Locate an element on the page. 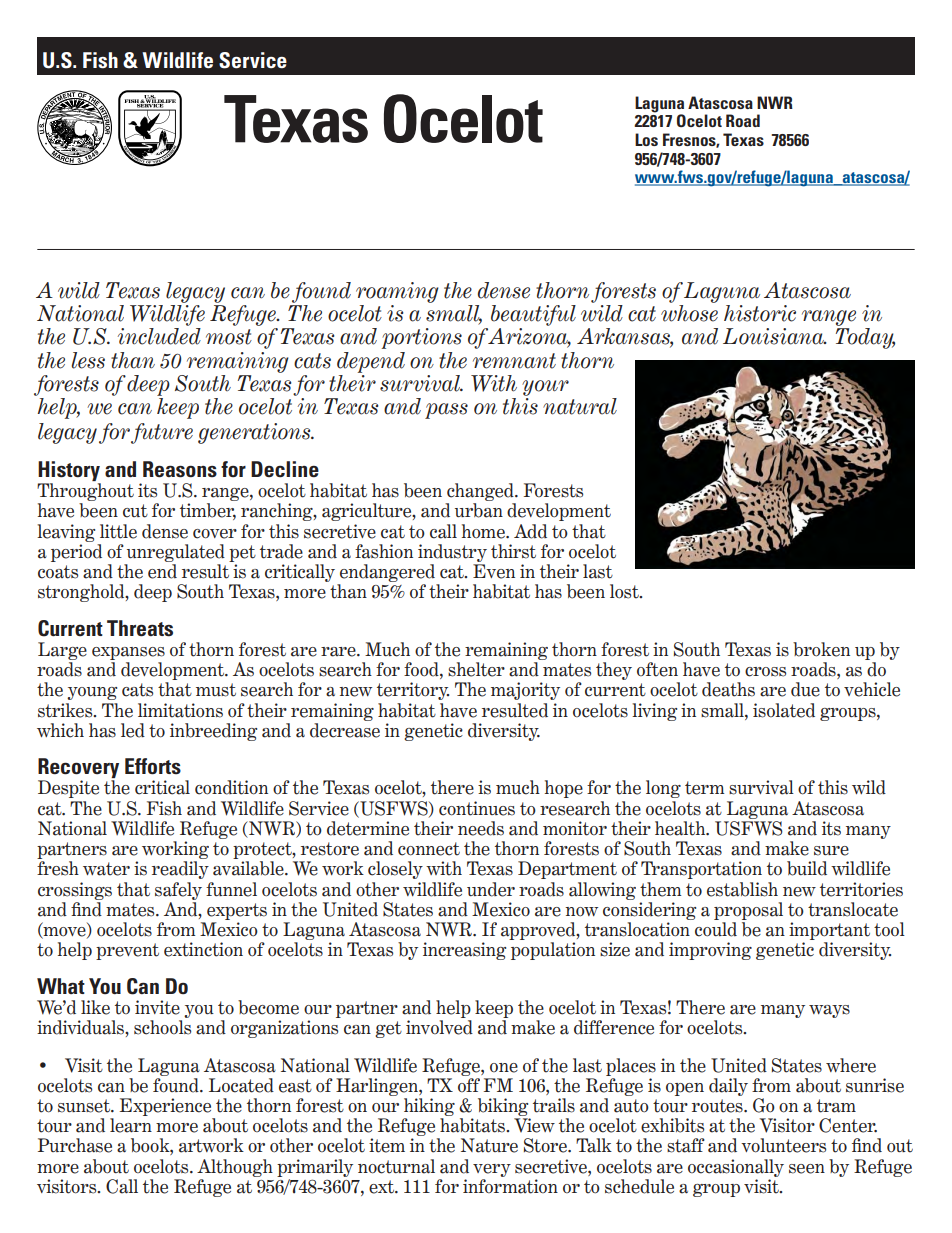 This page has width=952, height=1233. lost is located at coordinates (625, 591).
